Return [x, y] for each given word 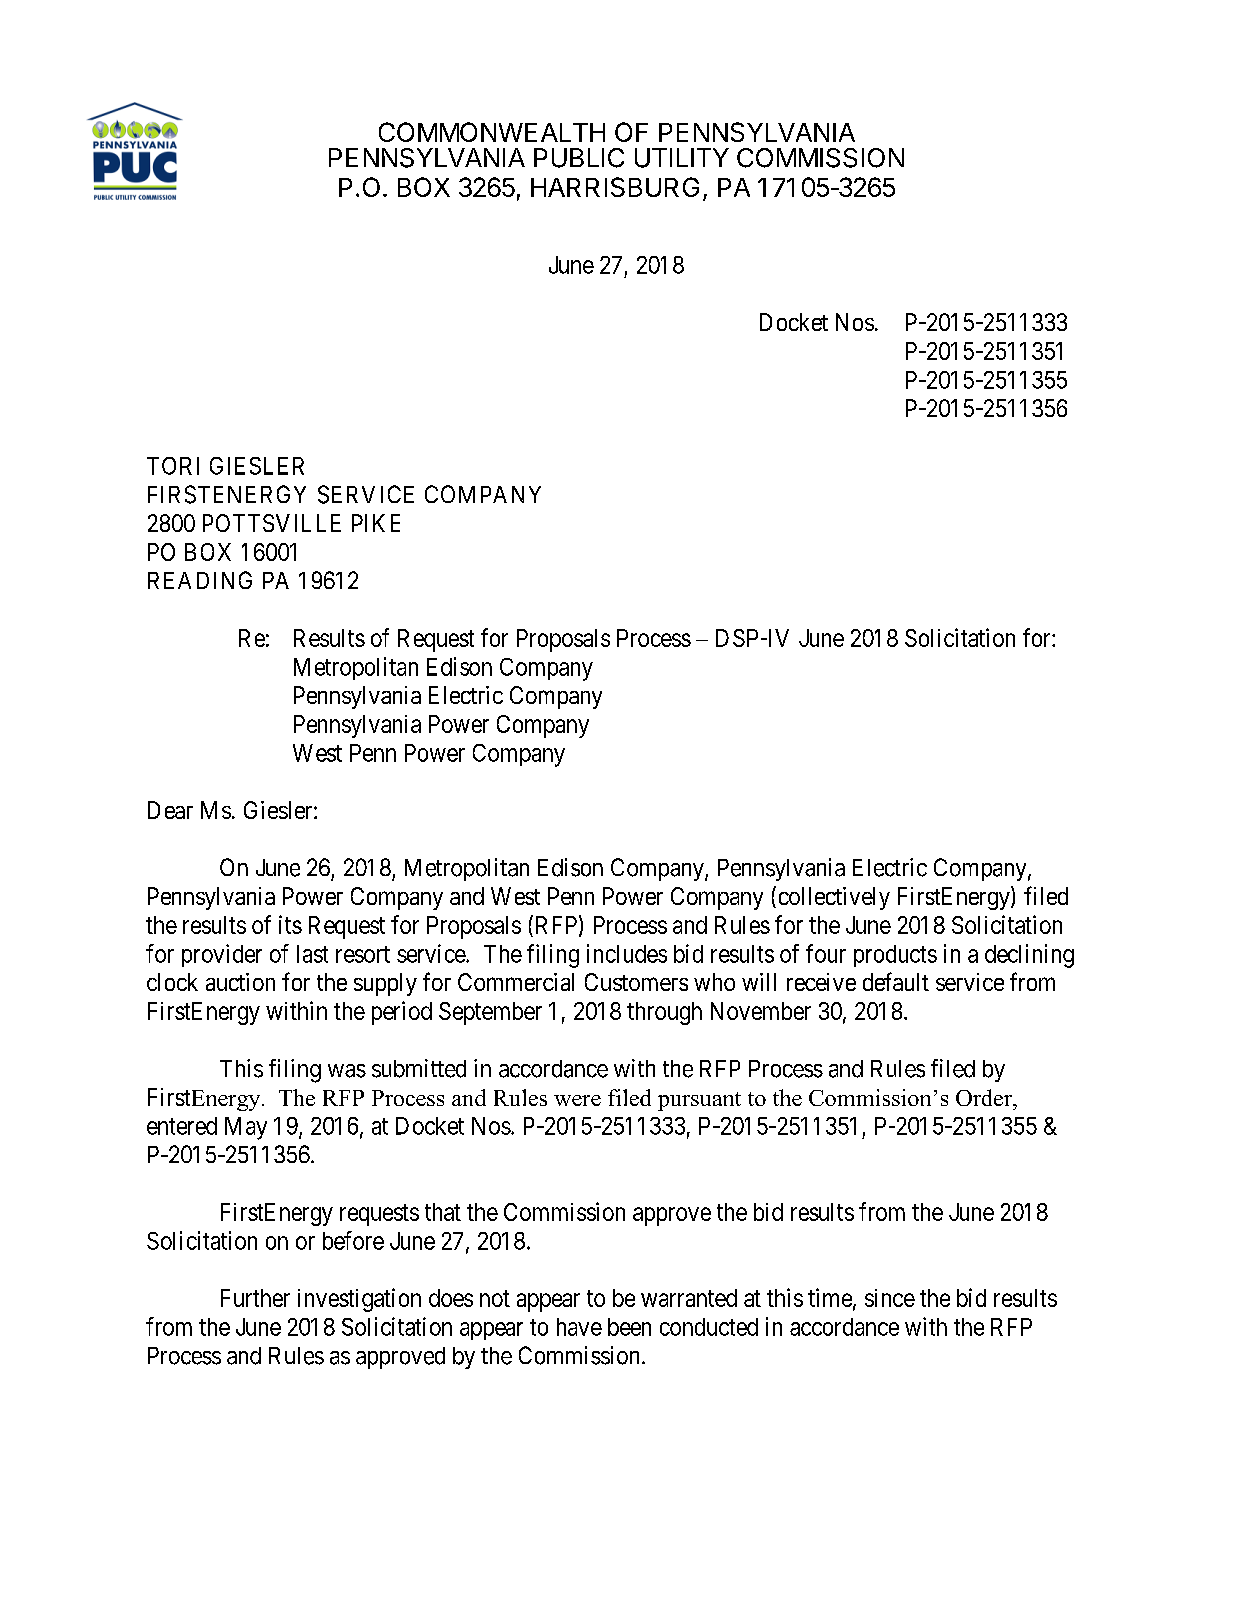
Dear [170, 810]
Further [255, 1298]
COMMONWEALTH [492, 132]
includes [627, 953]
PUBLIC [579, 158]
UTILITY [682, 158]
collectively [834, 898]
